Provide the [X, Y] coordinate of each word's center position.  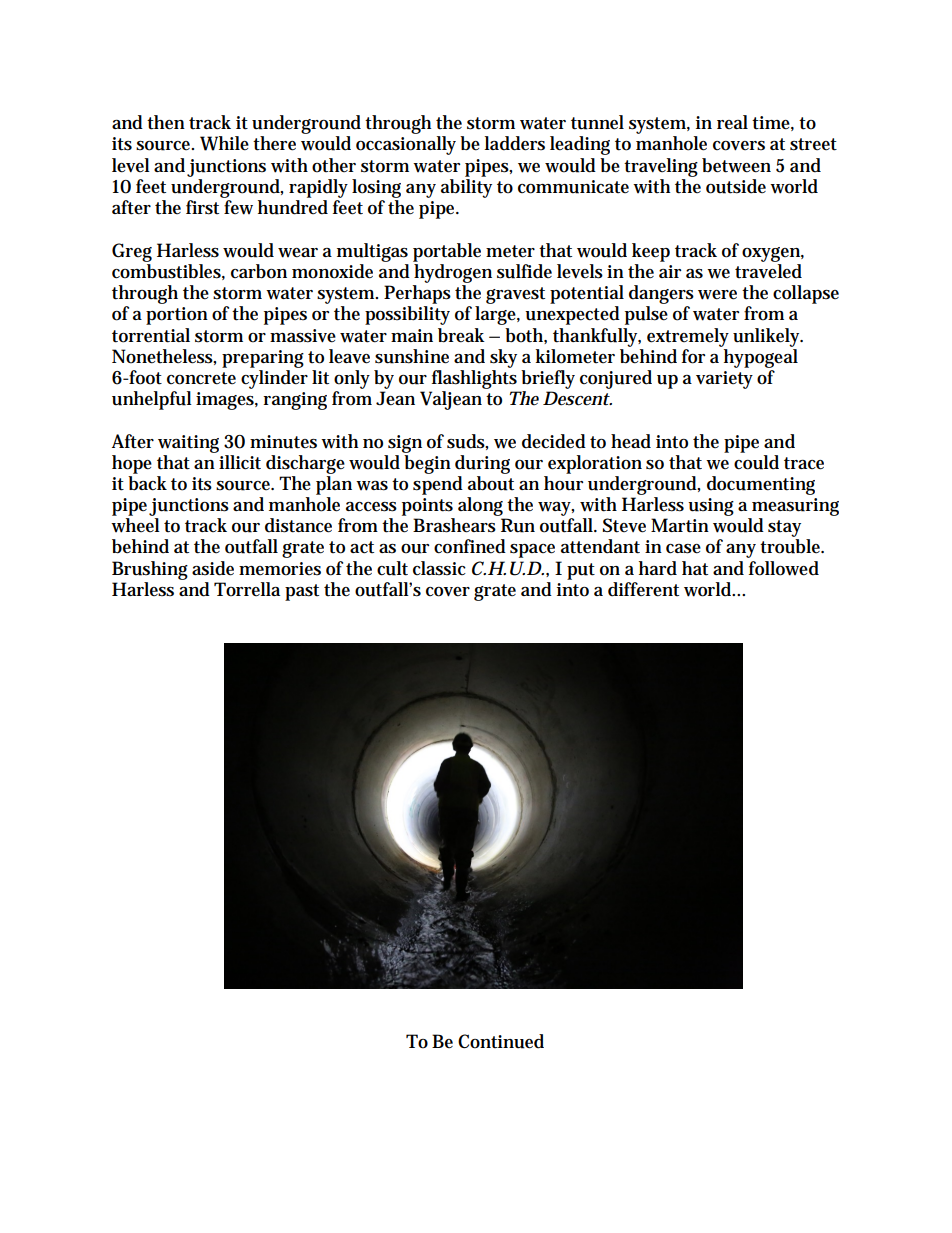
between [736, 165]
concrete [201, 378]
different [643, 589]
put [581, 571]
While [224, 143]
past [302, 592]
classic [439, 568]
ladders [515, 143]
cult [392, 568]
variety [724, 380]
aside [213, 568]
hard [658, 568]
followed [784, 568]
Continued [501, 1041]
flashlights [474, 379]
